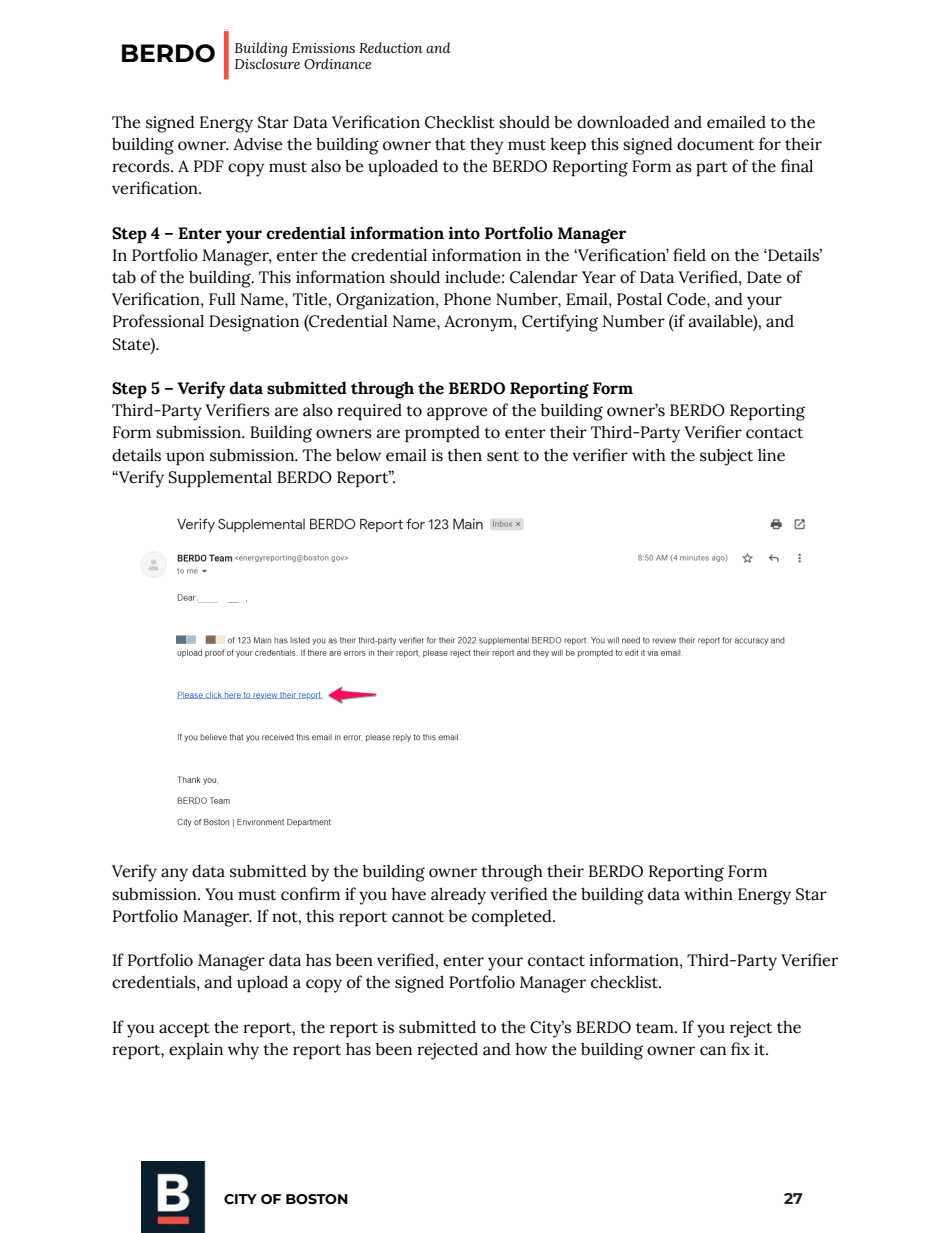 The width and height of the screenshot is (952, 1233). What do you see at coordinates (267, 62) in the screenshot?
I see `Disclosure` at bounding box center [267, 62].
